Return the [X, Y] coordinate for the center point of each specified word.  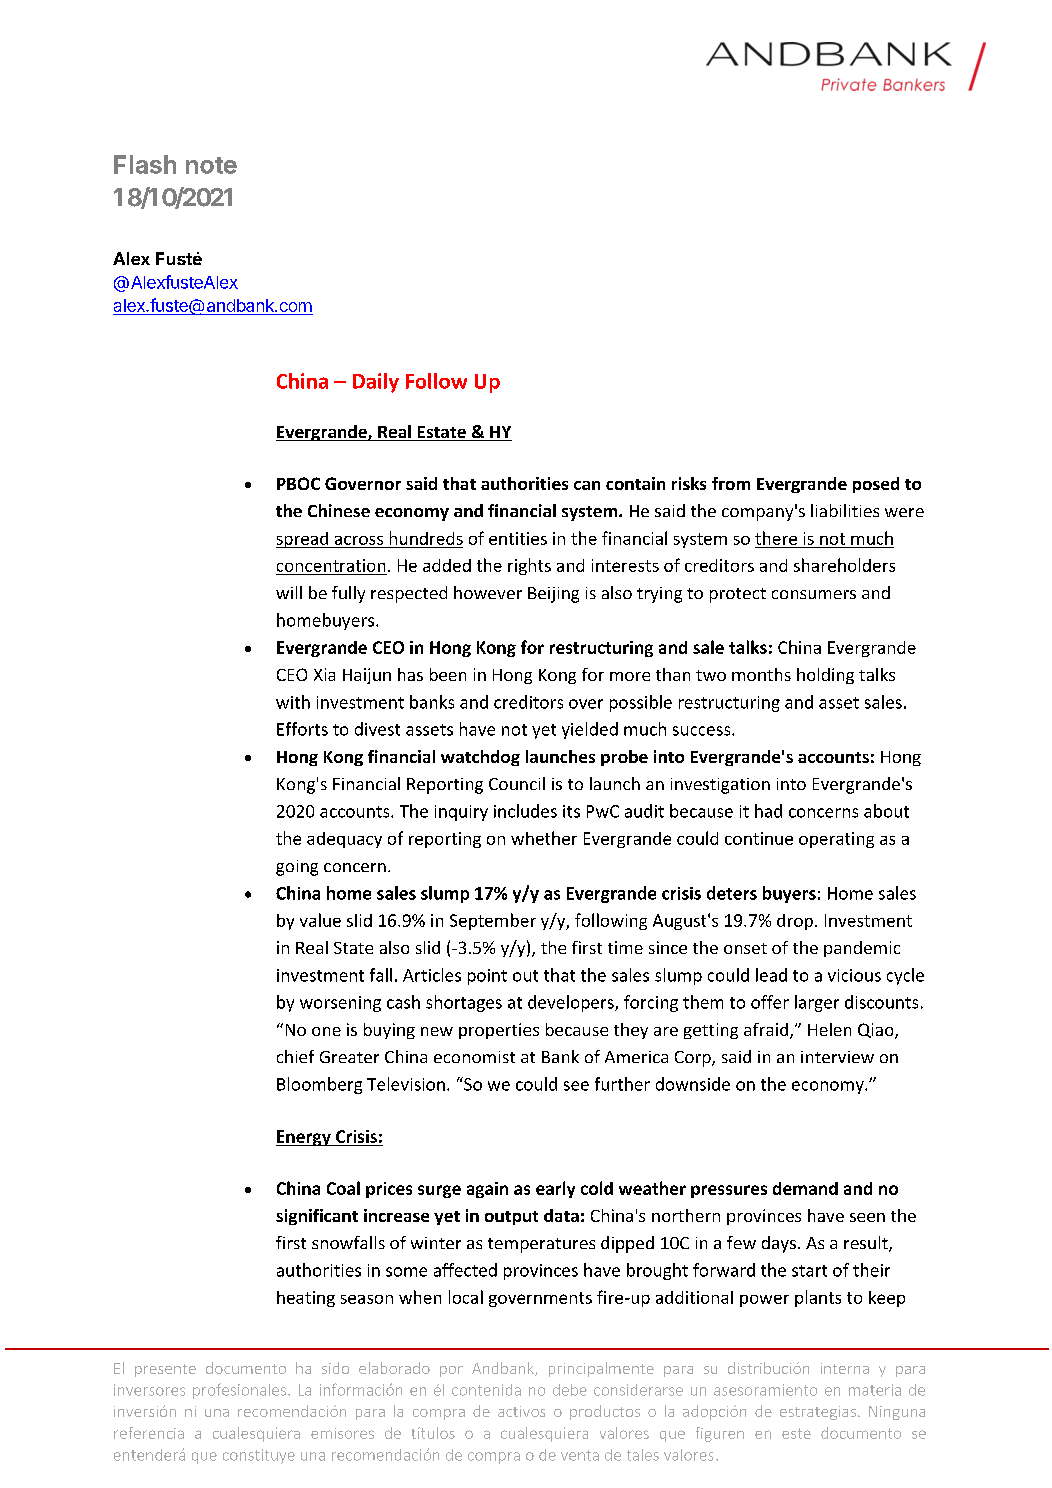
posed [876, 485]
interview [837, 1057]
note [211, 165]
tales [643, 1455]
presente [165, 1370]
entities [518, 538]
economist [474, 1057]
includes [525, 811]
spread [303, 540]
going [297, 868]
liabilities [845, 510]
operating [836, 840]
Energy [304, 1138]
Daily [376, 383]
